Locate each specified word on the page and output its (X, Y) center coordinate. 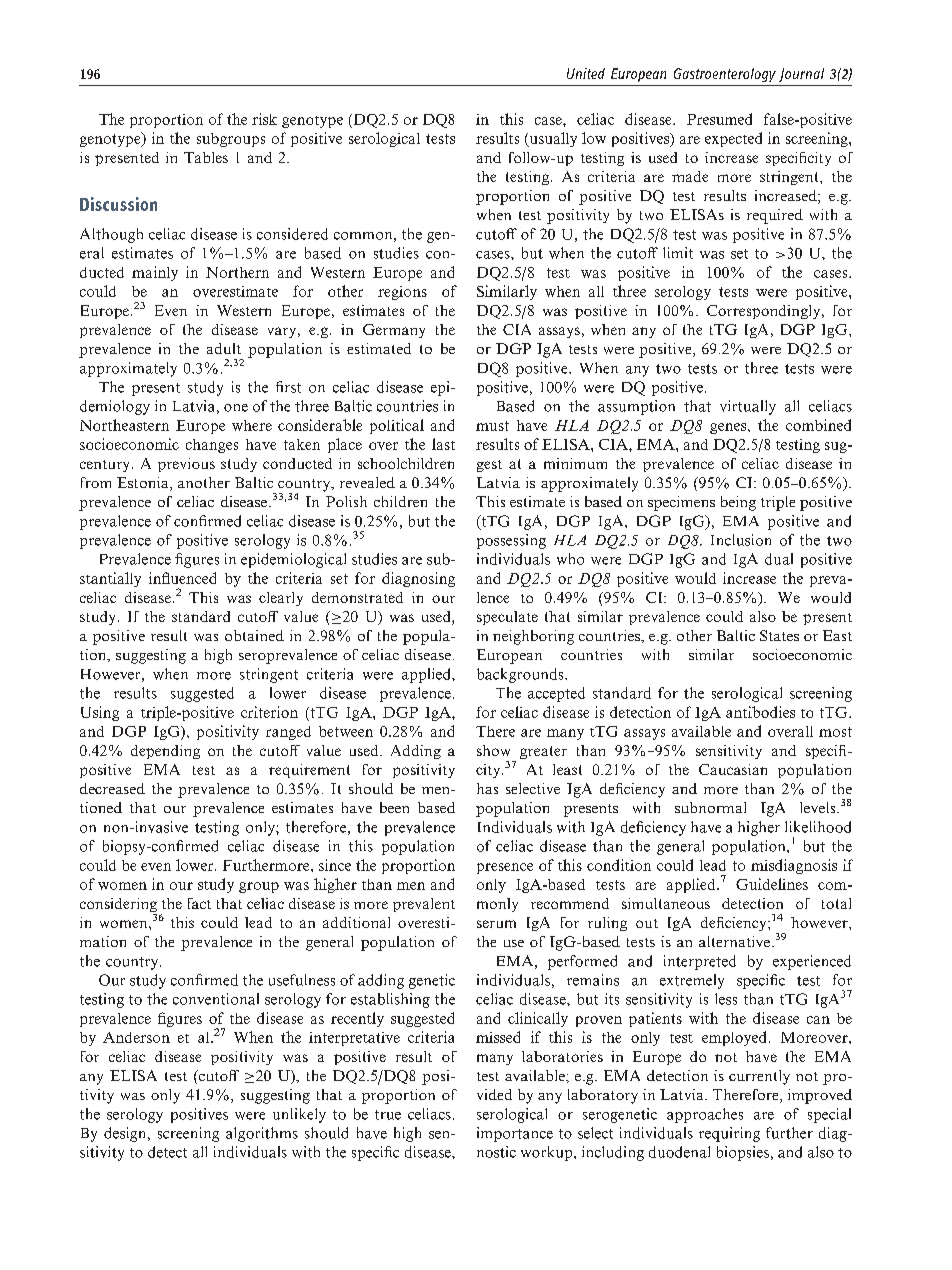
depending (165, 752)
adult (224, 348)
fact (199, 903)
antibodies (760, 712)
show (493, 750)
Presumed (719, 119)
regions (402, 293)
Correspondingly (765, 312)
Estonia (144, 484)
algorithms (262, 1134)
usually (552, 139)
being (738, 503)
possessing (511, 541)
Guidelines (772, 884)
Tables (206, 157)
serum (496, 924)
